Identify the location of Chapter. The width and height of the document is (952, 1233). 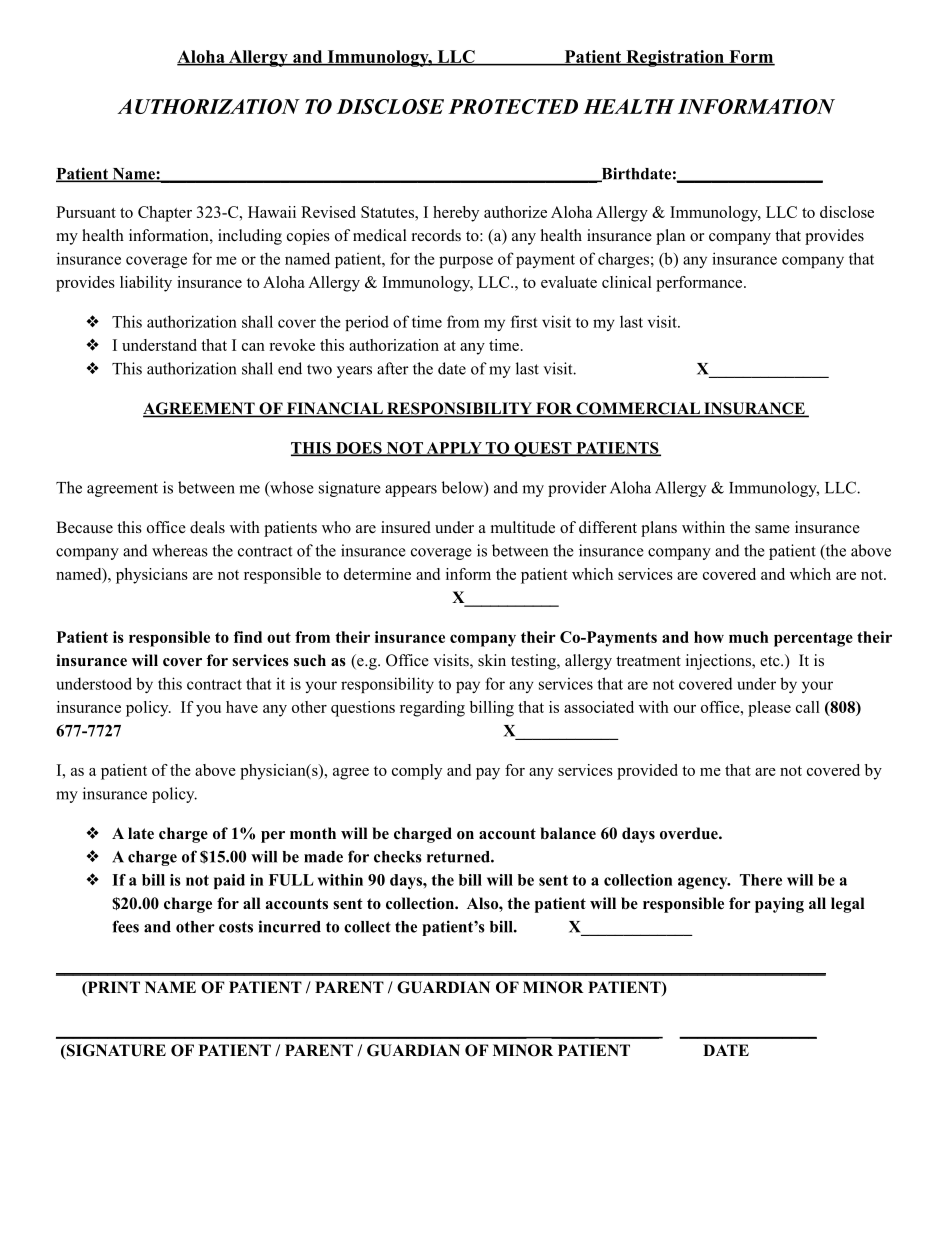
(165, 214).
